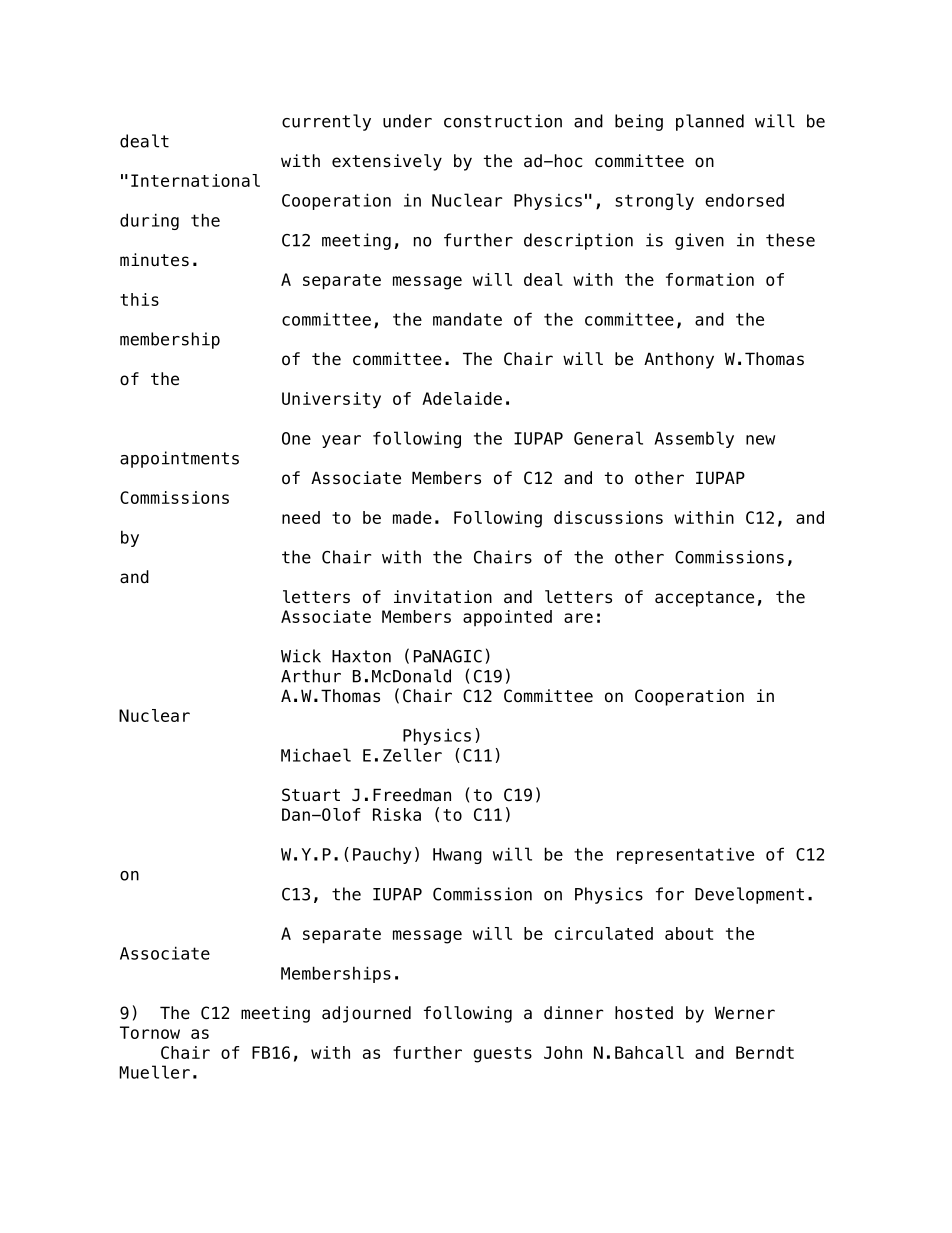 The height and width of the screenshot is (1233, 952). Describe the element at coordinates (503, 121) in the screenshot. I see `construction` at that location.
